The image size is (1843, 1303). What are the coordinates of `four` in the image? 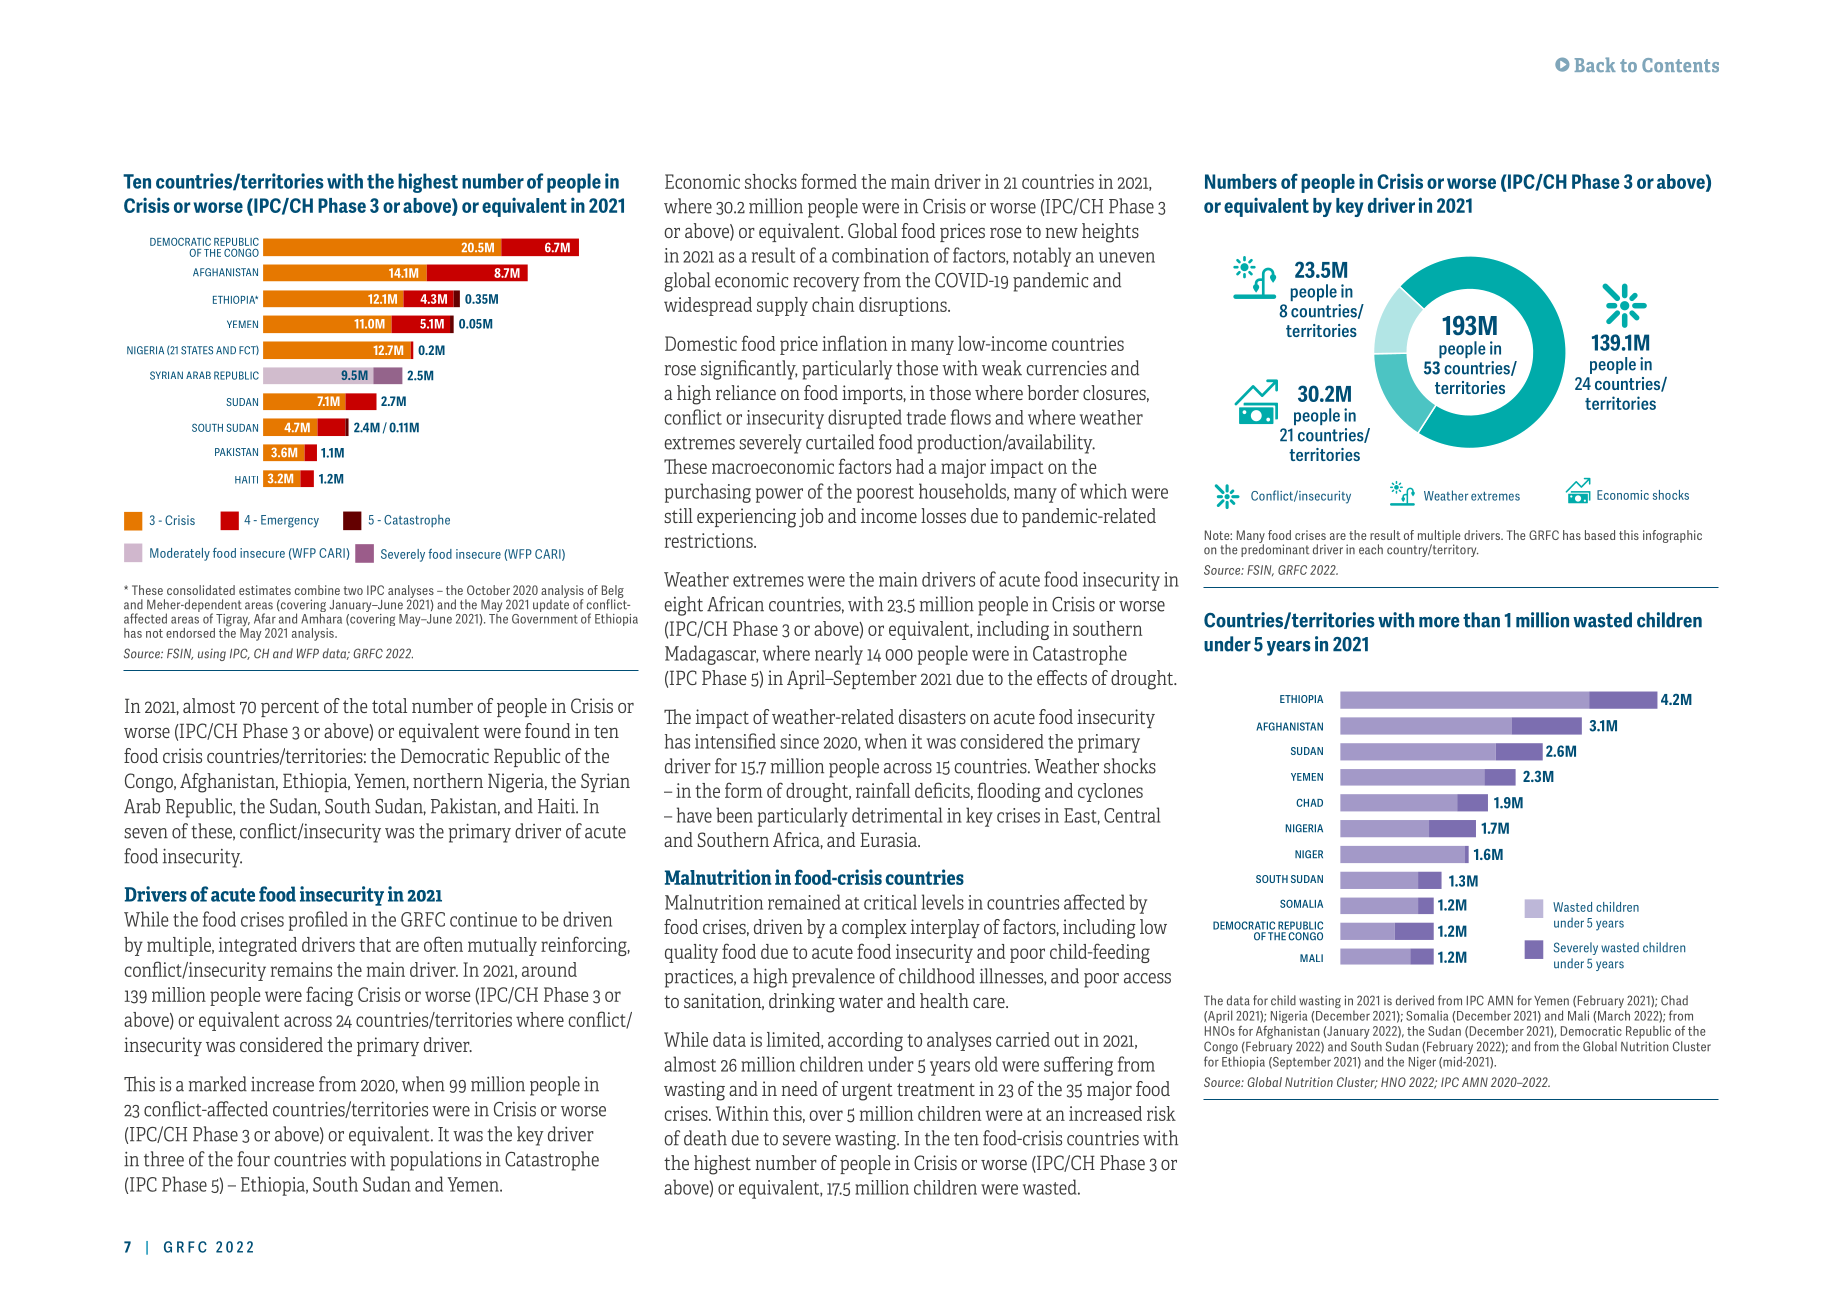 It's located at (253, 1159).
